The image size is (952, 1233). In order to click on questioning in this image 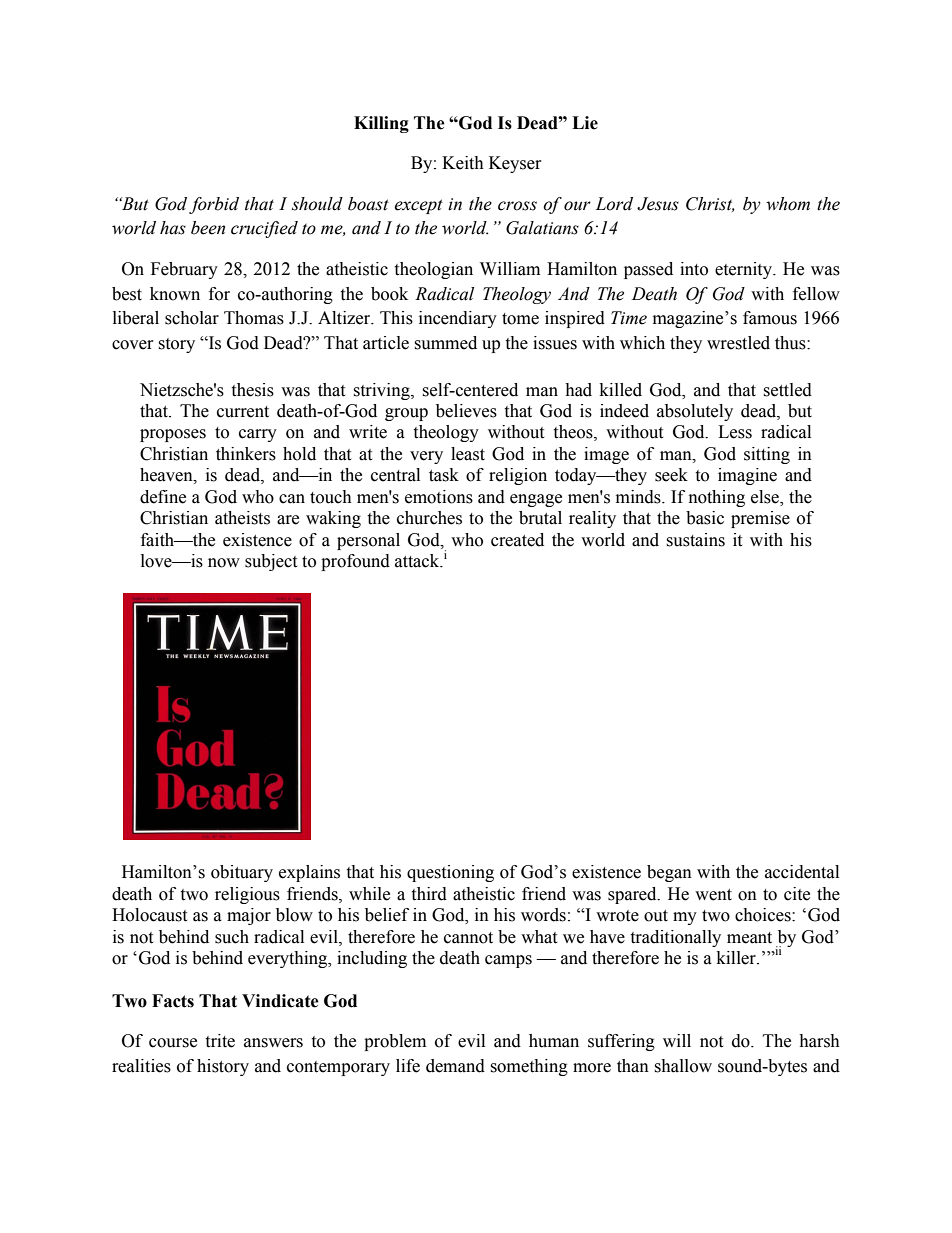, I will do `click(450, 873)`.
